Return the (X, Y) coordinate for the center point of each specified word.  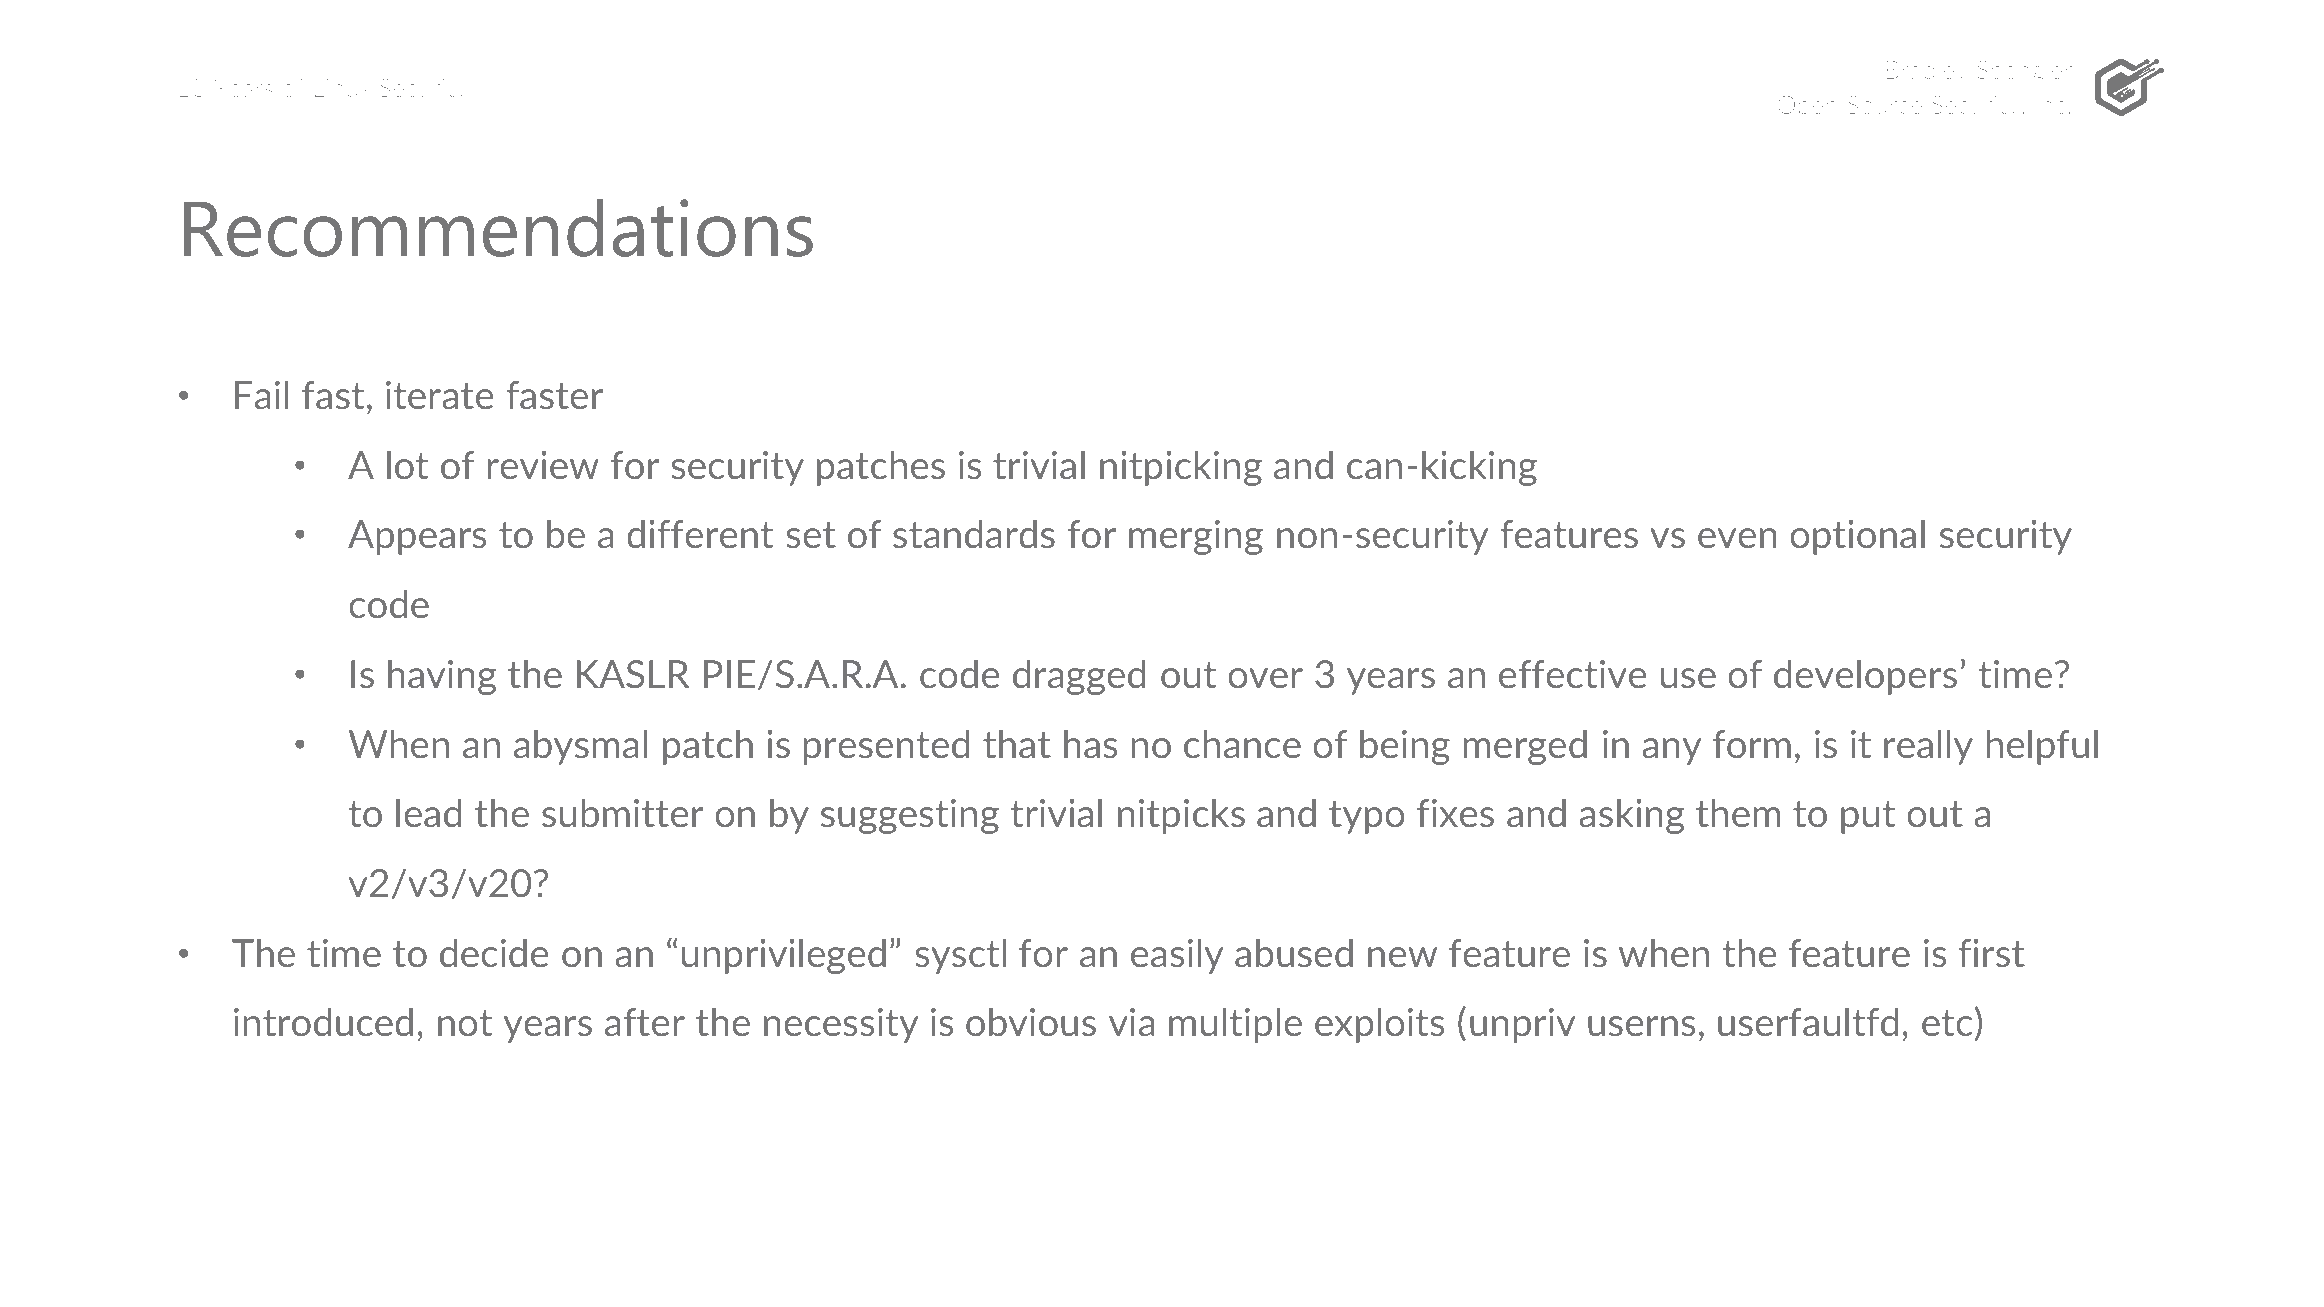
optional (1857, 537)
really (1928, 747)
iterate (439, 395)
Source (1885, 105)
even (1737, 538)
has (1090, 743)
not (465, 1023)
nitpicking (1181, 468)
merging (1196, 537)
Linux (342, 88)
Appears (417, 537)
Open (1807, 107)
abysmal (580, 747)
